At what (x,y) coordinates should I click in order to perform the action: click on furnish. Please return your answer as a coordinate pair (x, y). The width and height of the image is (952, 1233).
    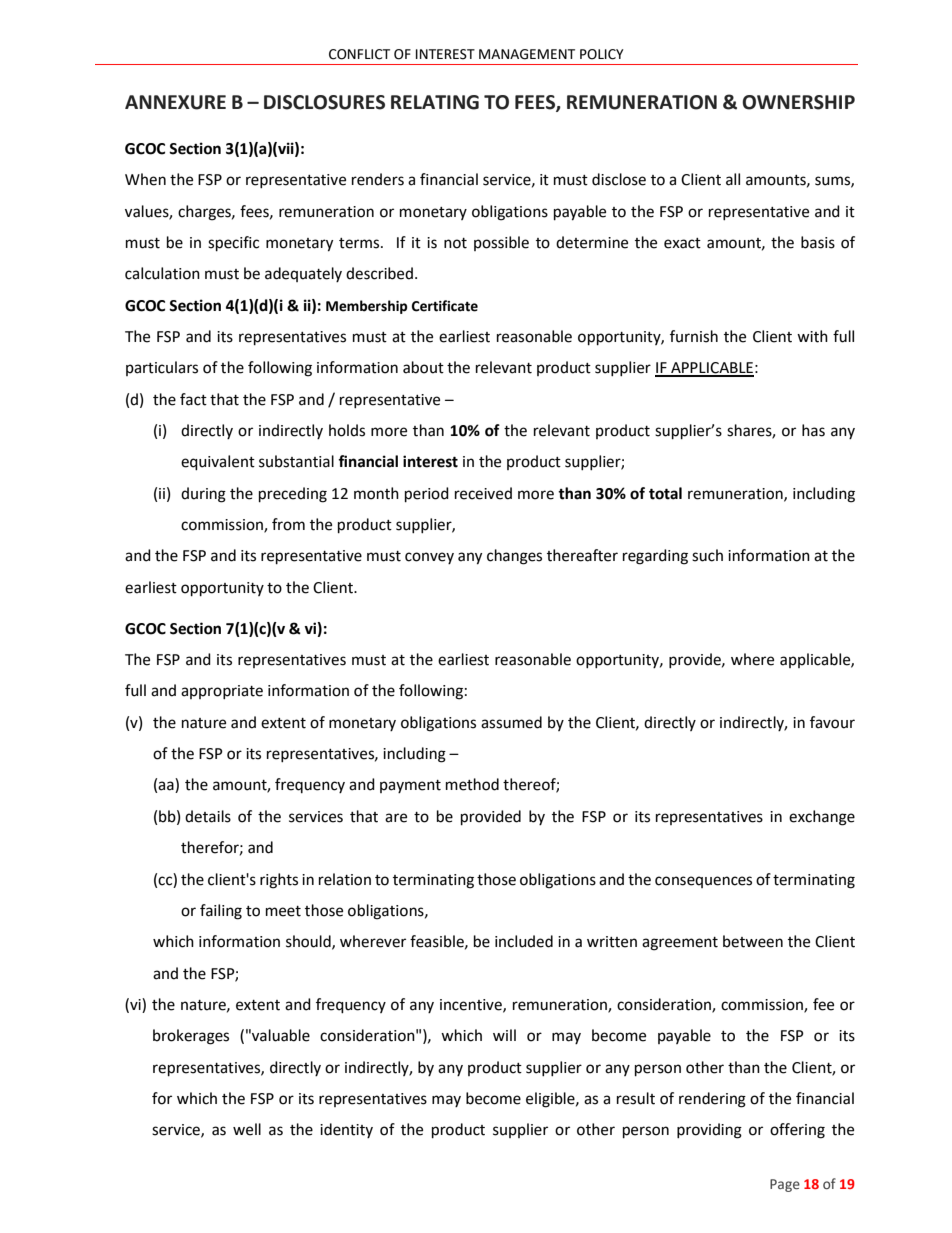
    Looking at the image, I should click on (694, 336).
